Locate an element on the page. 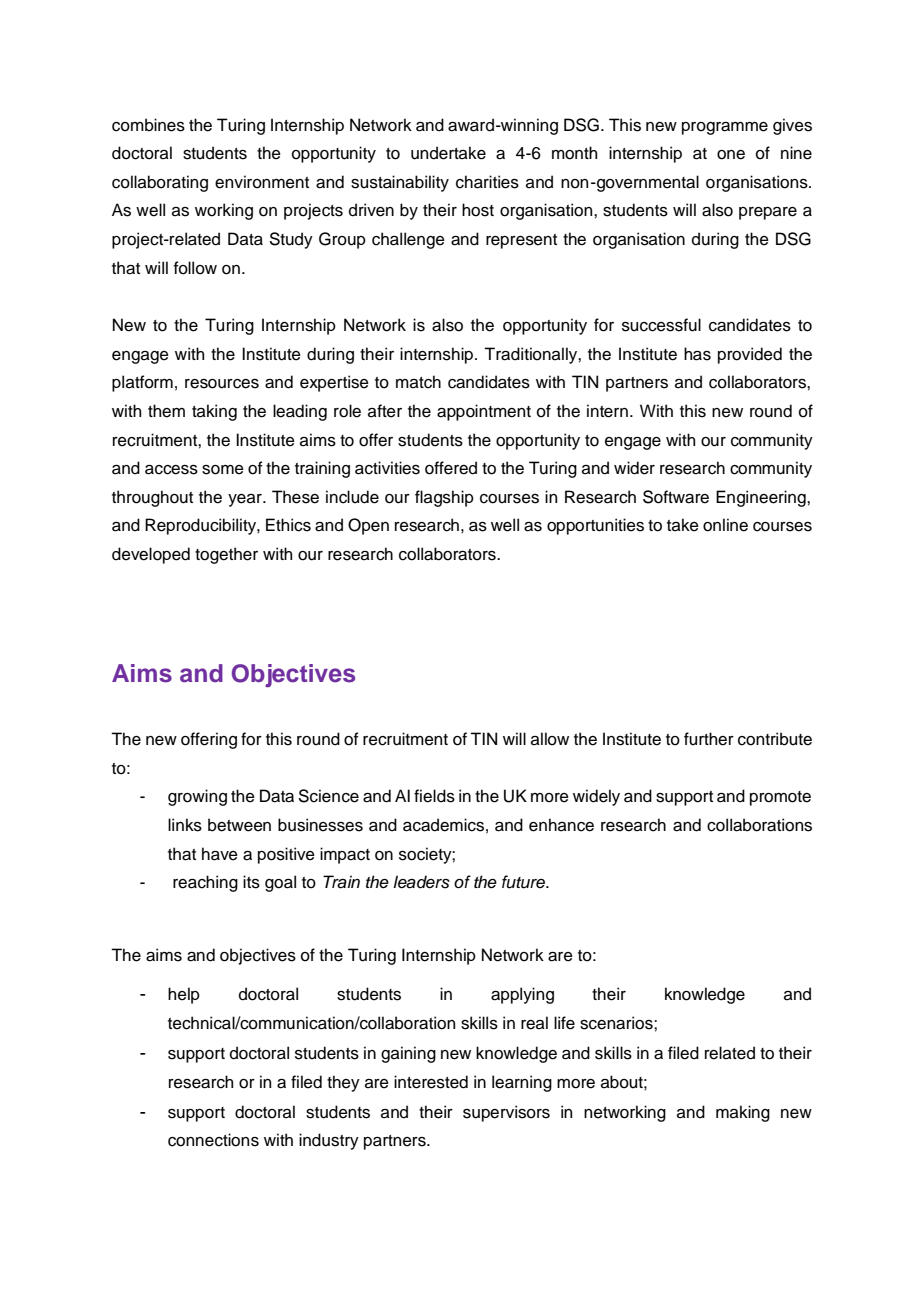  charities is located at coordinates (487, 182).
